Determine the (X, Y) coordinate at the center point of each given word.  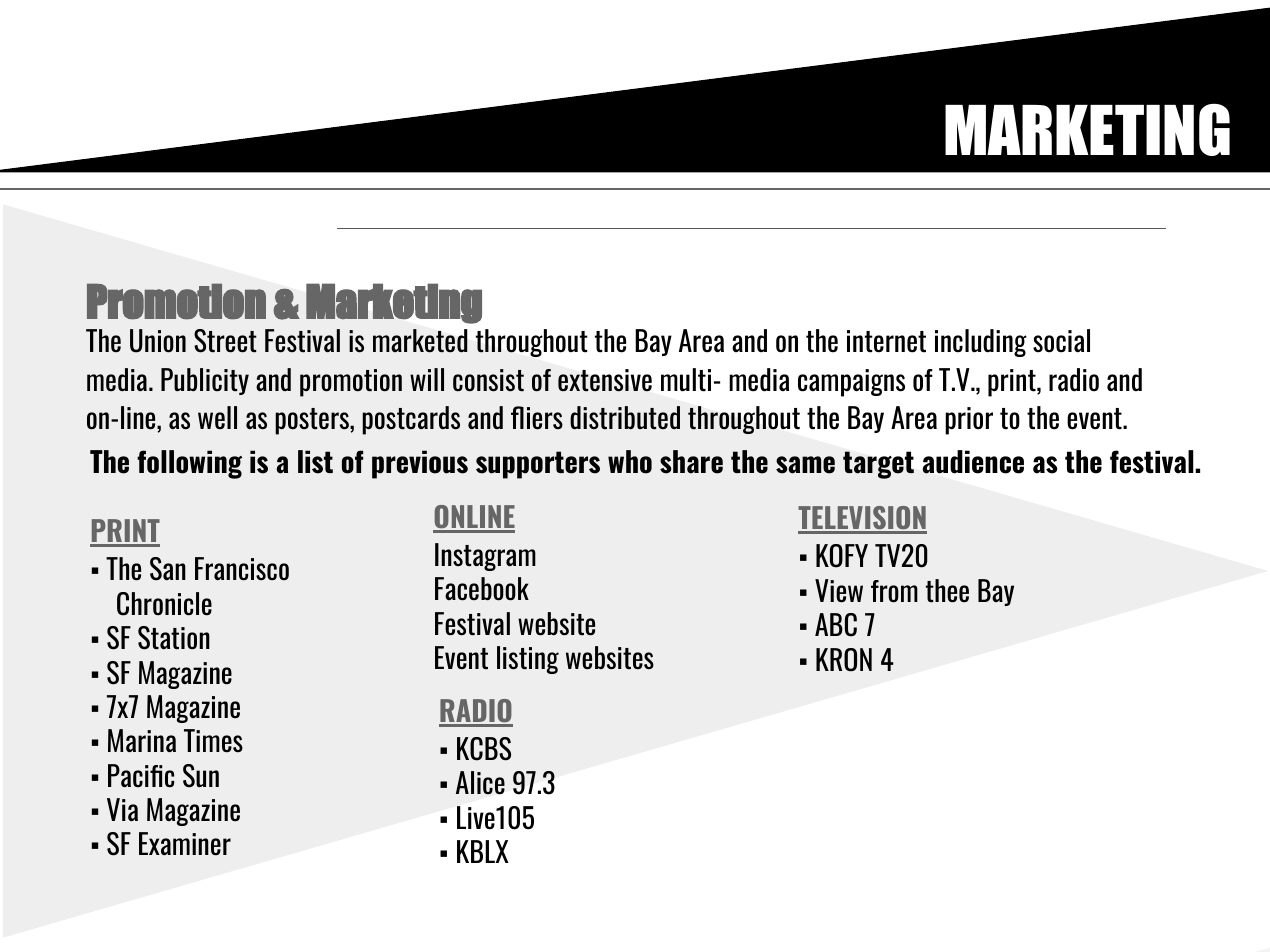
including (981, 343)
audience (973, 462)
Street (225, 341)
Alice (480, 782)
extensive (605, 380)
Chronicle (164, 604)
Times (213, 741)
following (189, 464)
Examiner (185, 844)
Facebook (482, 589)
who (630, 462)
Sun (201, 776)
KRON (844, 660)
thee (947, 591)
